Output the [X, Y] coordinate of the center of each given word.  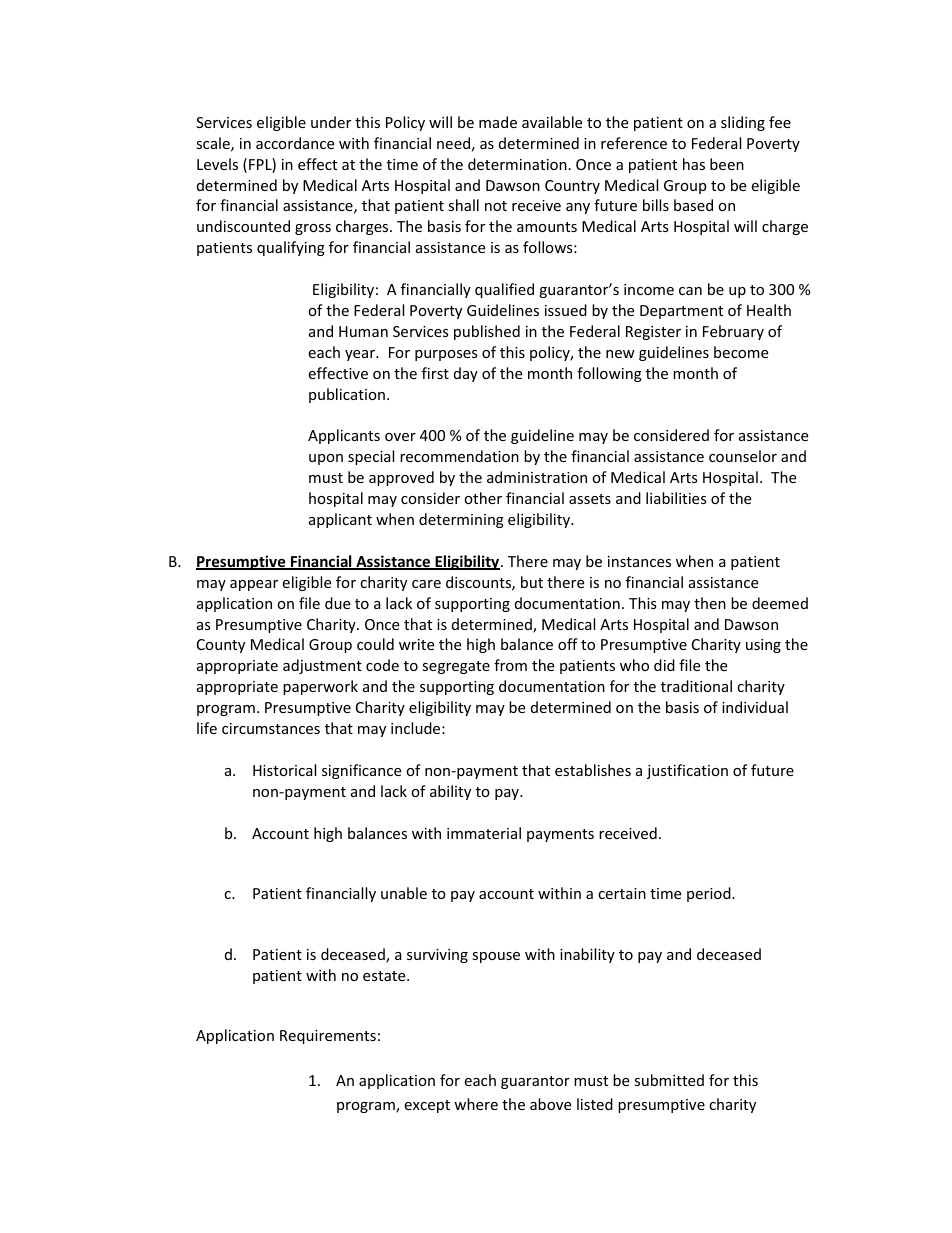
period [710, 894]
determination [517, 164]
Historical [284, 770]
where [476, 1104]
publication [347, 395]
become [741, 352]
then [710, 603]
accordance [295, 143]
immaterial [484, 833]
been [727, 164]
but [532, 582]
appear [254, 585]
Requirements [328, 1037]
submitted [669, 1080]
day [466, 374]
